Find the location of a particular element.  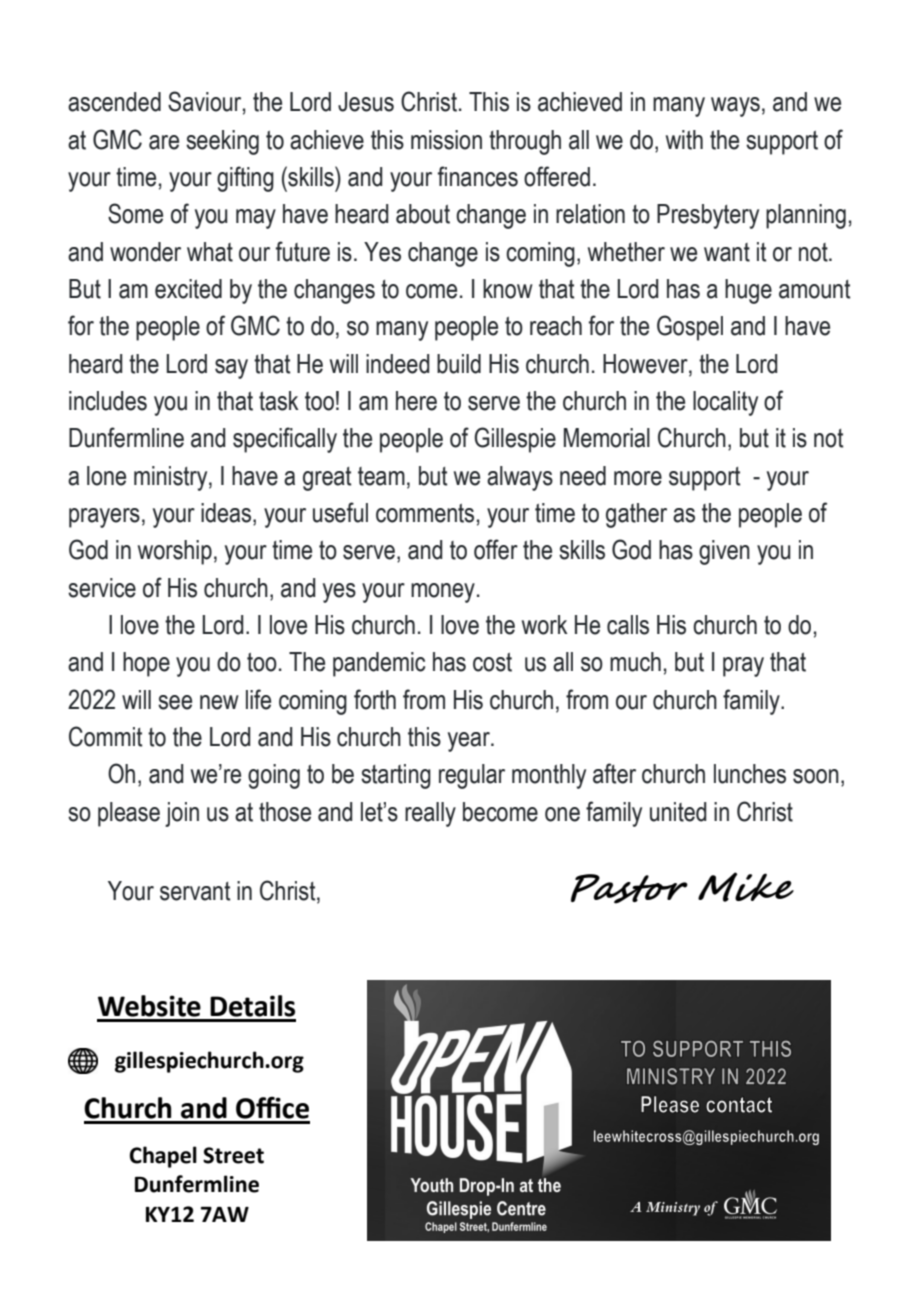

lunches is located at coordinates (750, 774).
